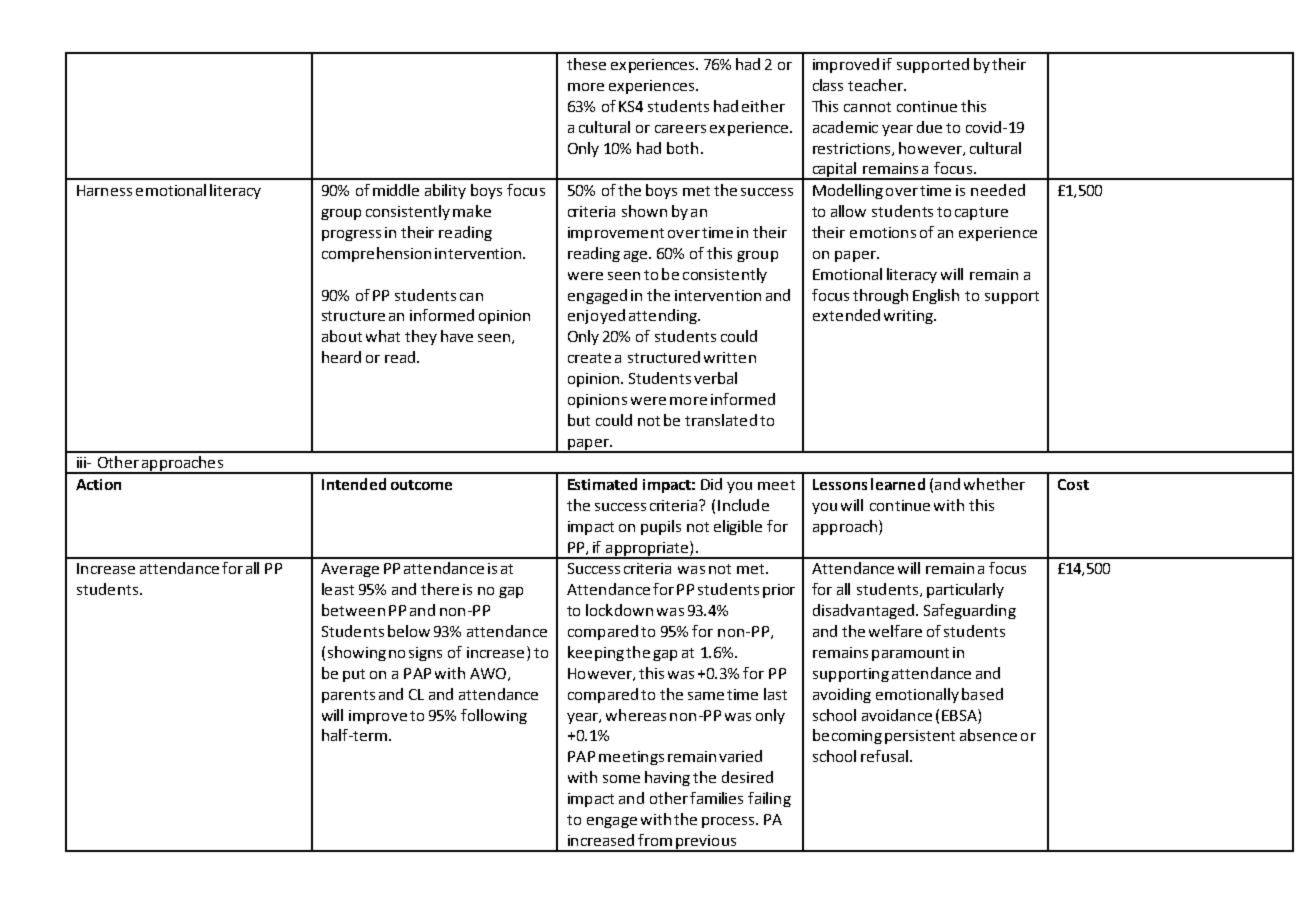 The width and height of the screenshot is (1309, 924). What do you see at coordinates (876, 85) in the screenshot?
I see `teacher` at bounding box center [876, 85].
